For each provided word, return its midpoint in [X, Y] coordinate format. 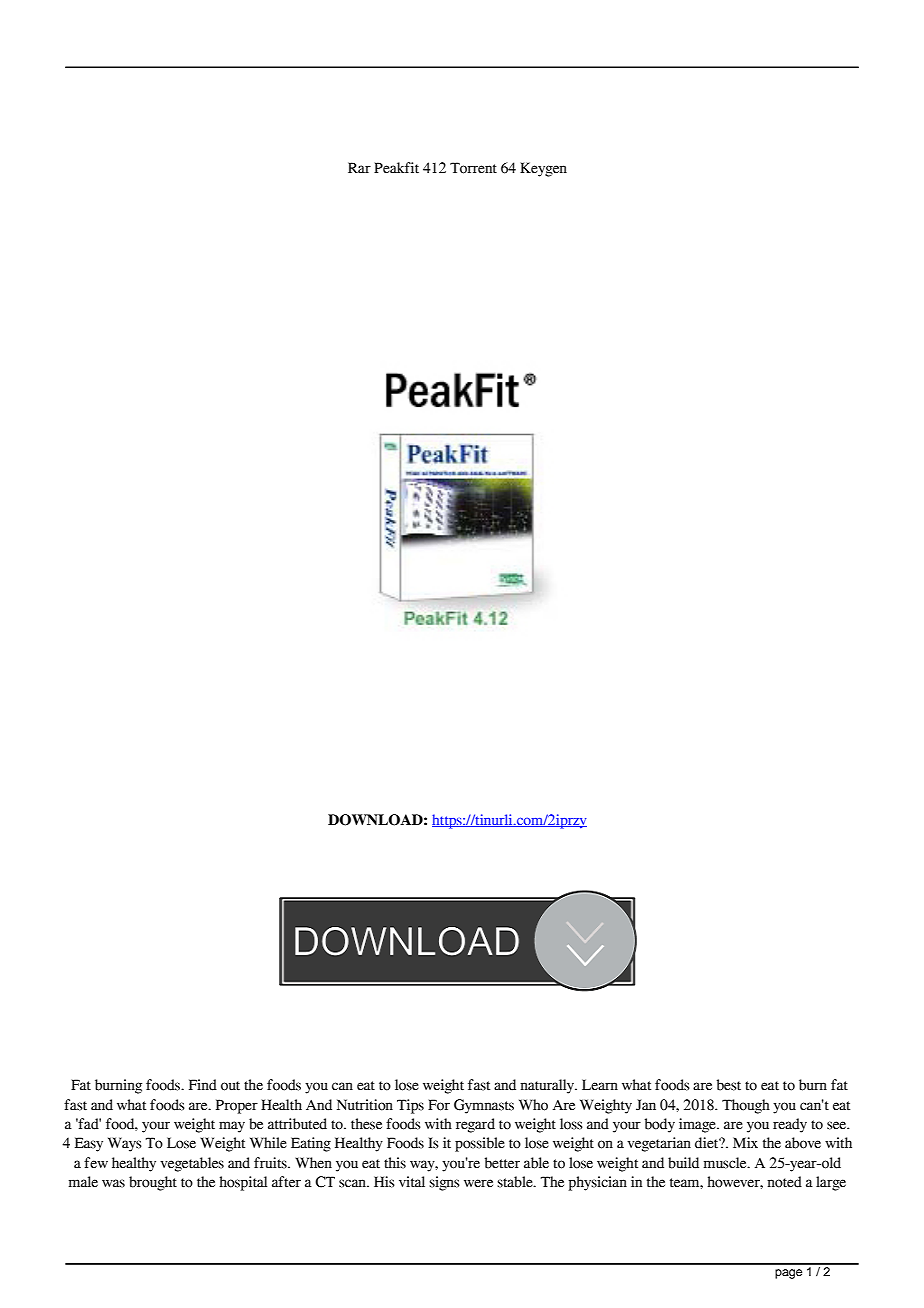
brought [153, 1183]
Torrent [473, 168]
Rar [359, 168]
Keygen [543, 169]
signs [444, 1183]
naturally [548, 1086]
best [729, 1085]
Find [203, 1085]
